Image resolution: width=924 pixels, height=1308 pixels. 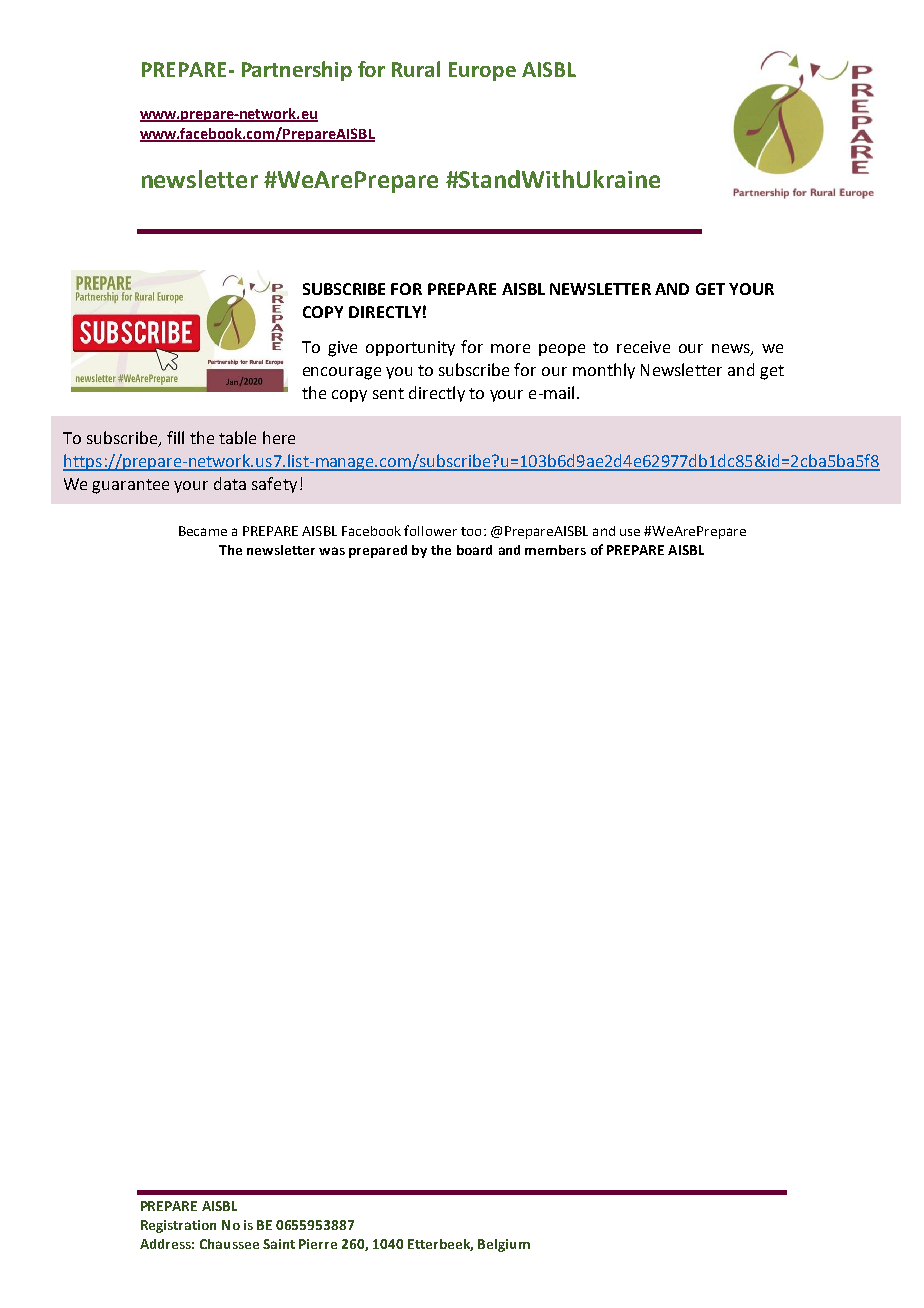 I want to click on Pierre, so click(x=318, y=1244).
